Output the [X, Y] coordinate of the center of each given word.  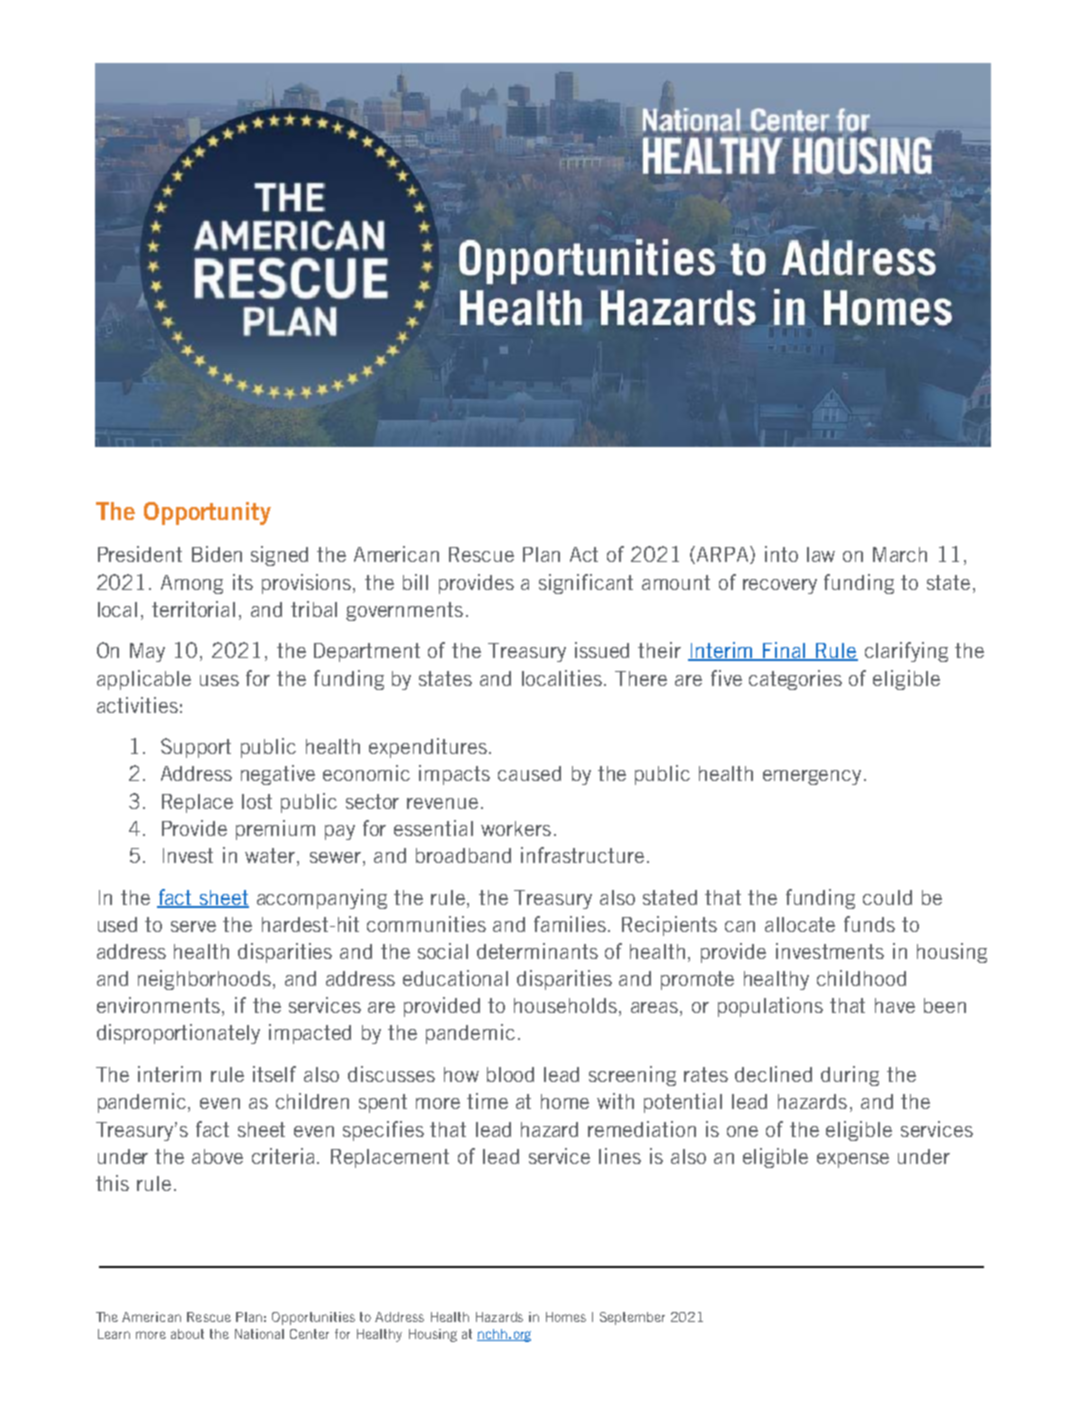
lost [257, 801]
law [821, 554]
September [632, 1318]
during [850, 1076]
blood [510, 1074]
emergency [812, 777]
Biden [217, 554]
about [187, 1334]
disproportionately [178, 1034]
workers [516, 828]
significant [586, 584]
